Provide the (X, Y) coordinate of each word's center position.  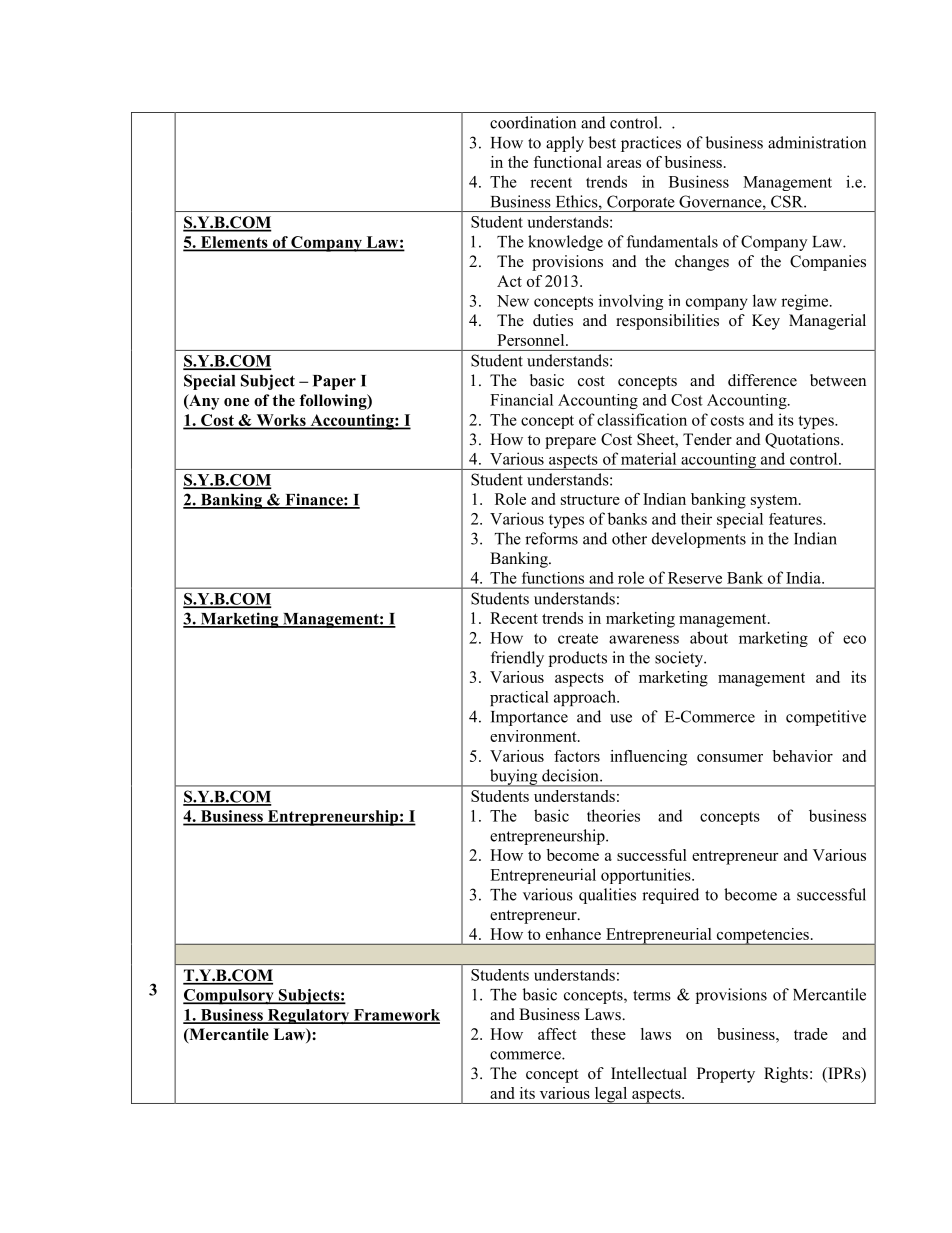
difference (762, 380)
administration (817, 142)
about (709, 637)
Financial (521, 400)
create (578, 638)
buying (514, 778)
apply (565, 144)
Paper (334, 382)
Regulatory (308, 1016)
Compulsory (229, 997)
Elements (234, 243)
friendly (517, 659)
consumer (730, 758)
